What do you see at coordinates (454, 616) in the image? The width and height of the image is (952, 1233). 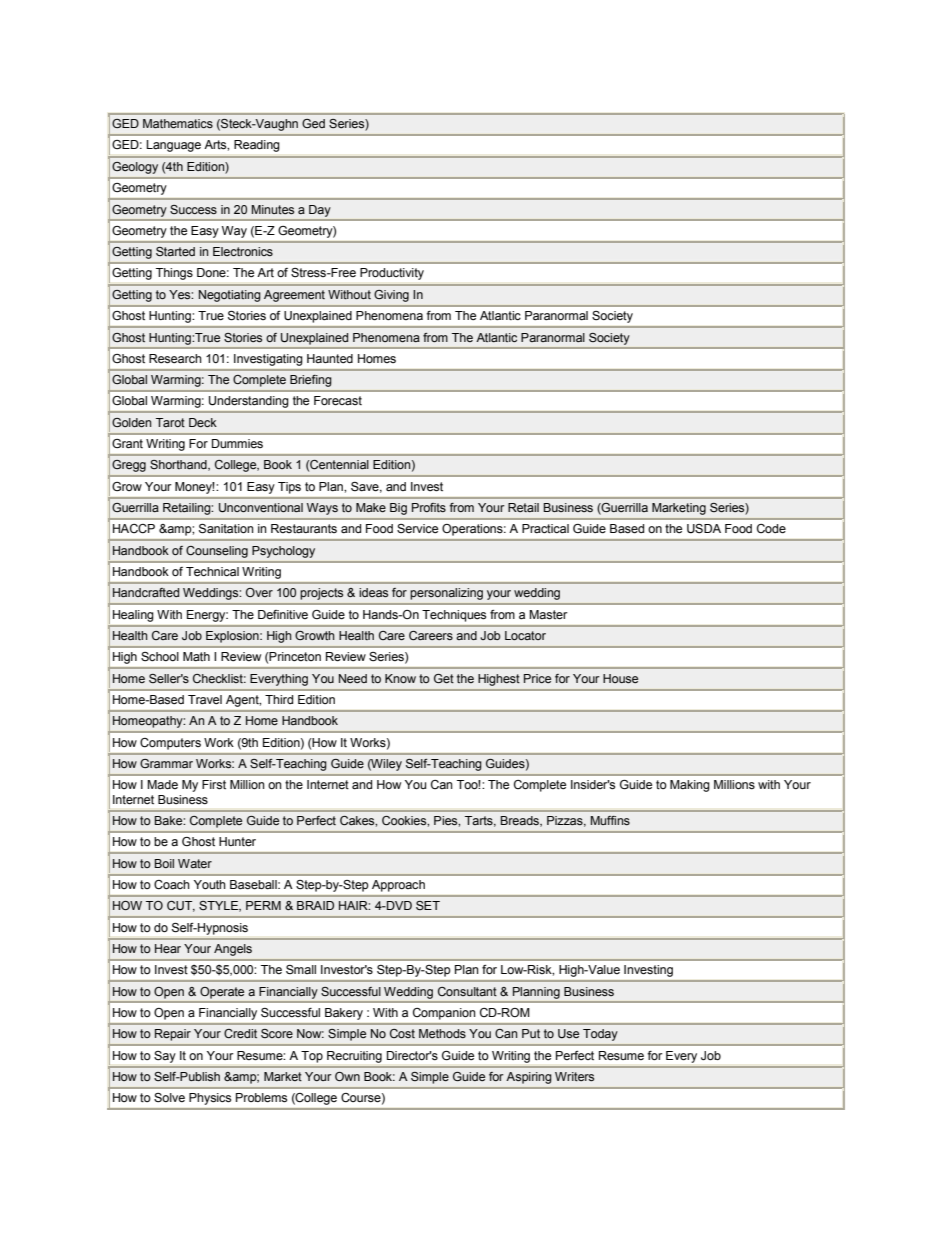 I see `Techniques` at bounding box center [454, 616].
